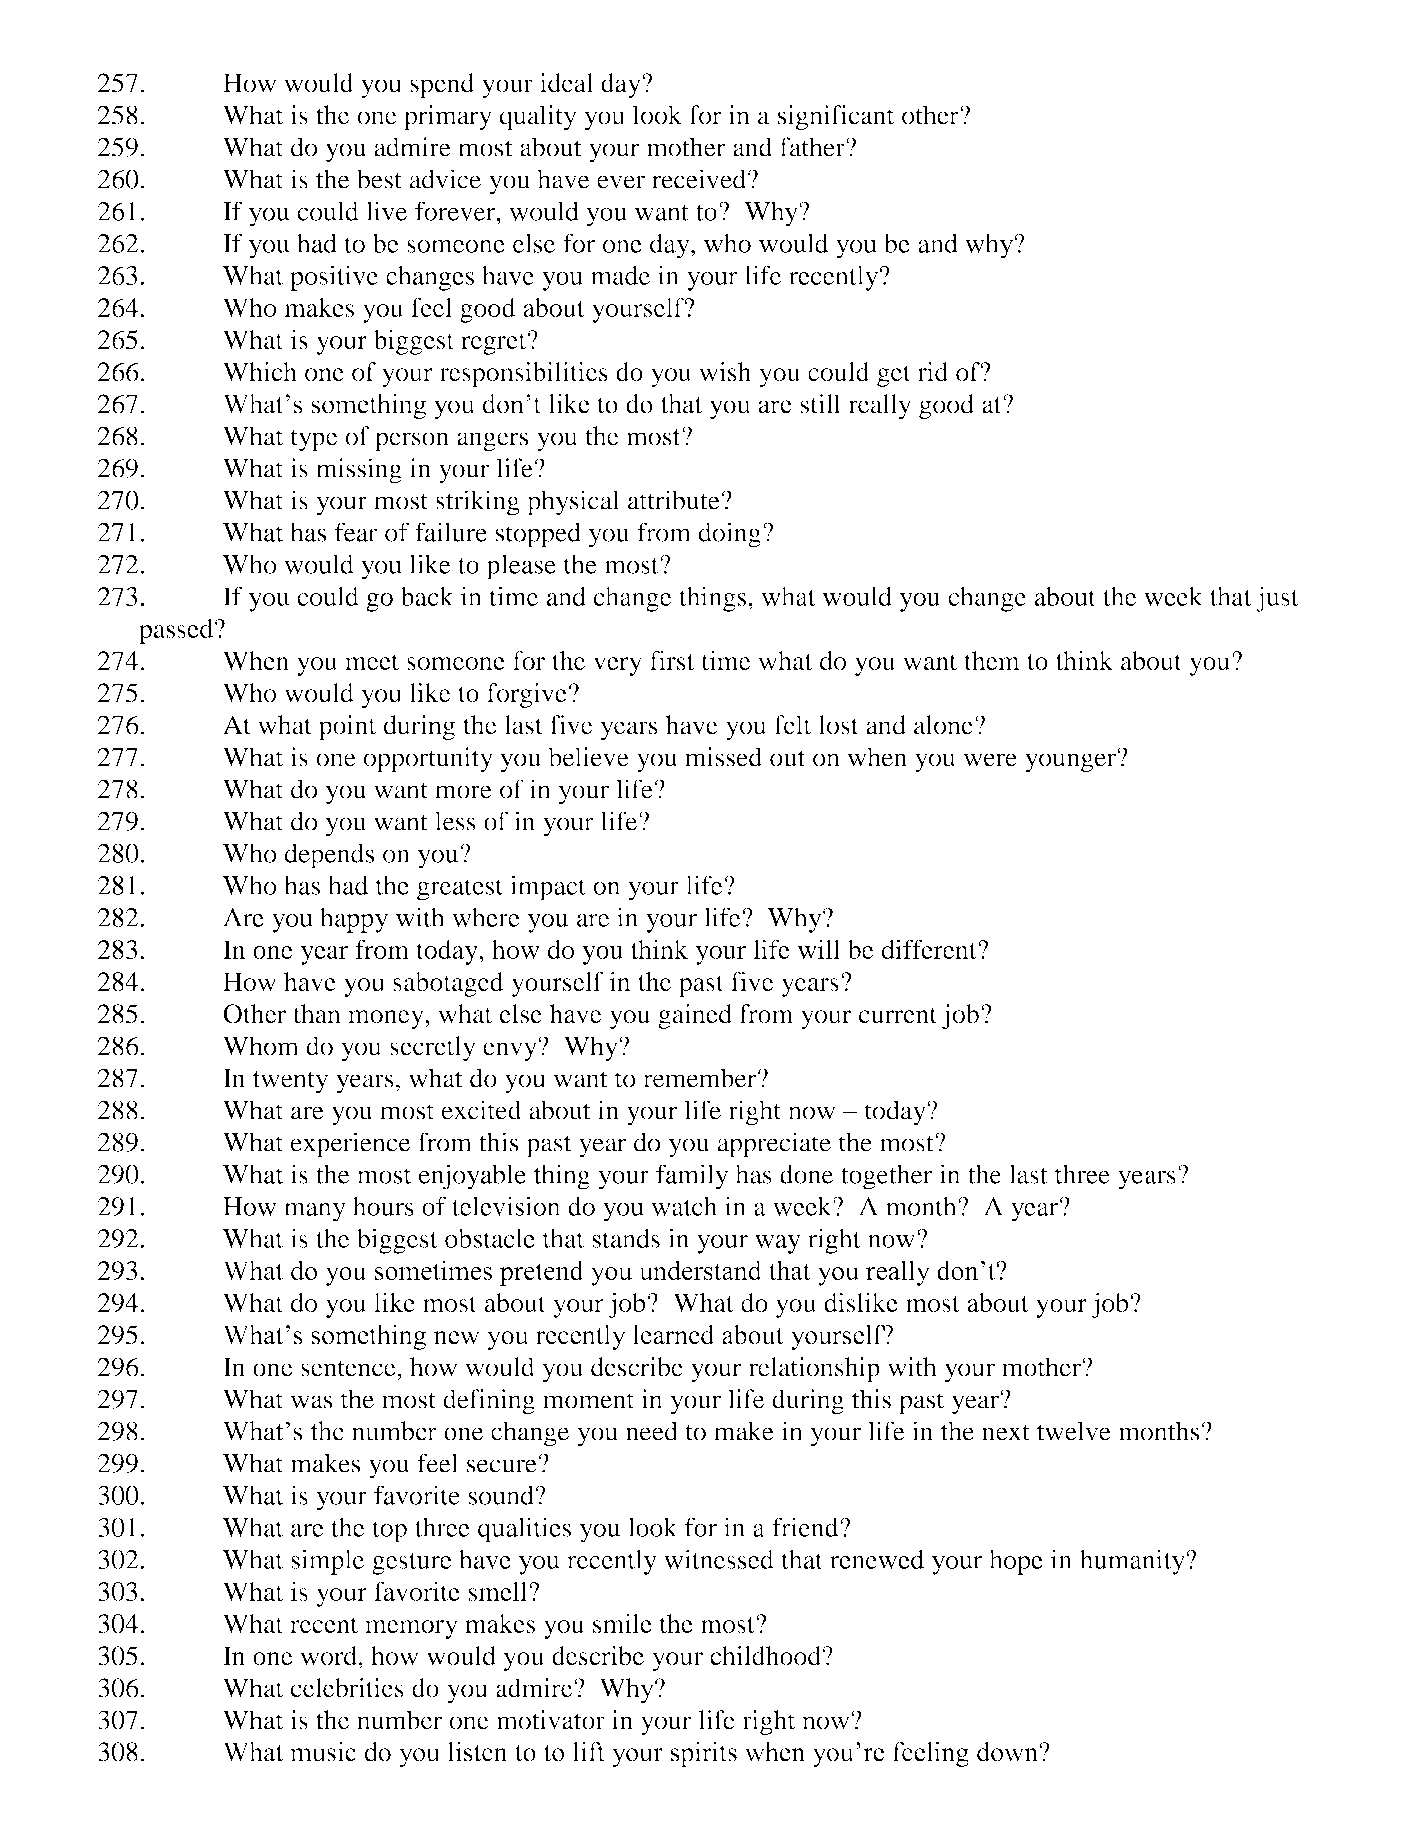  I want to click on humanity, so click(1133, 1562).
